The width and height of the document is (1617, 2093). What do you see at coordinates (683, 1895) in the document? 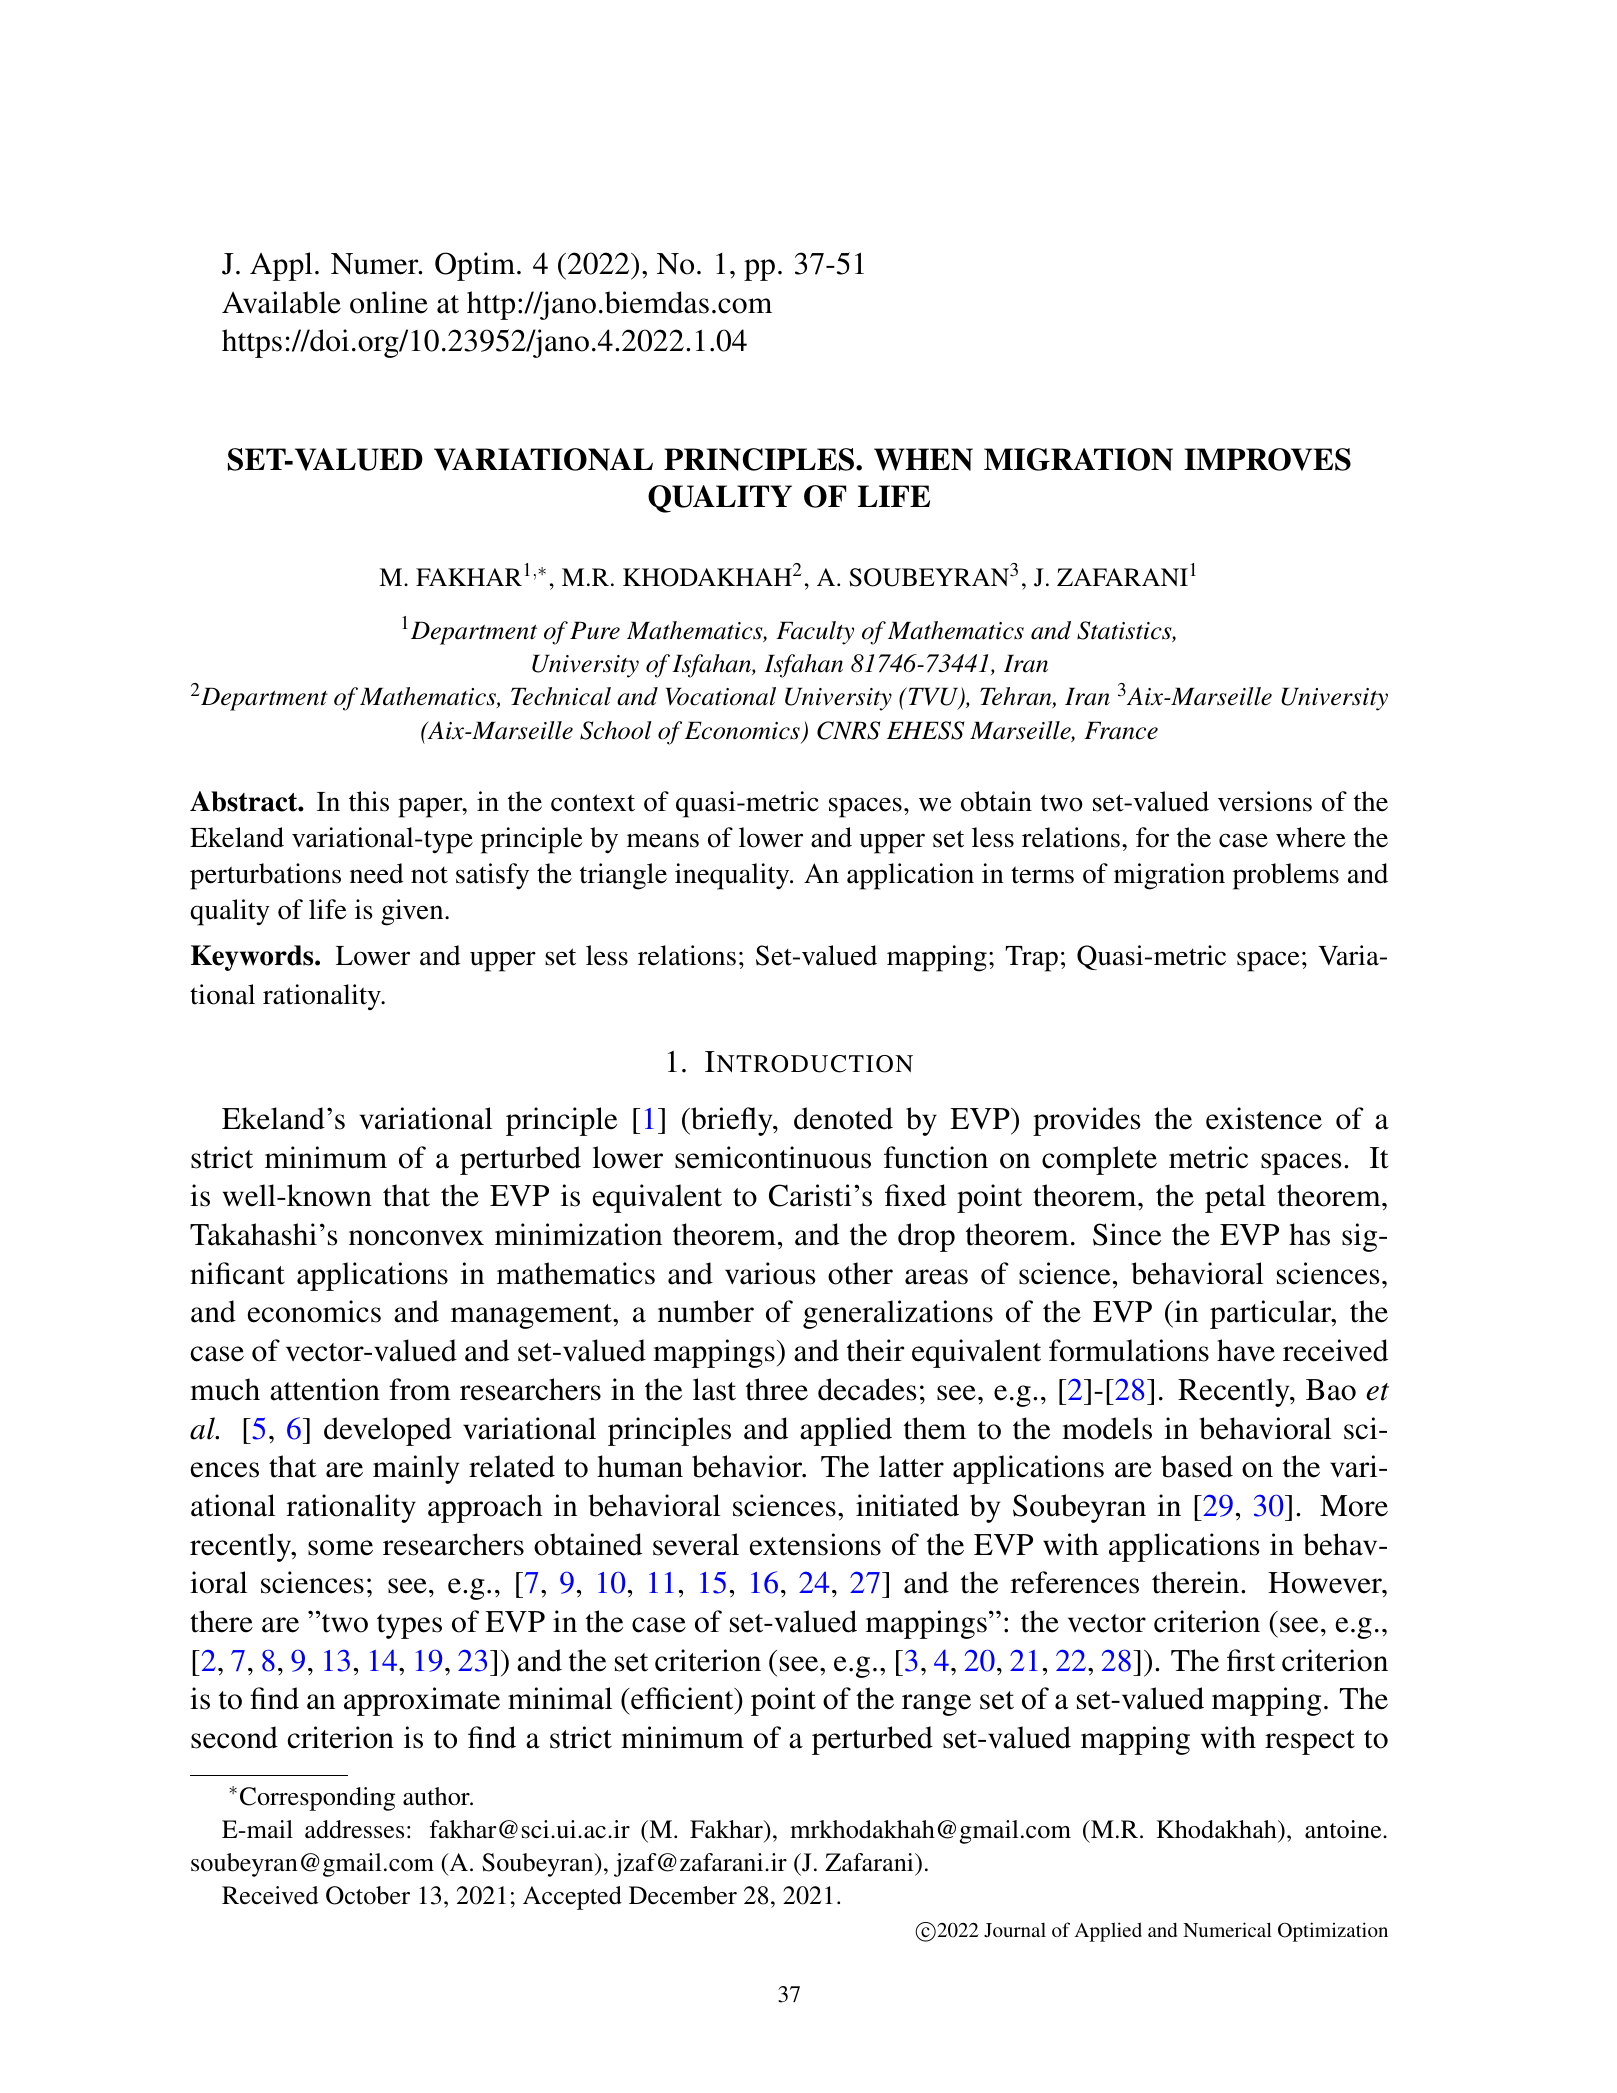
I see `December` at bounding box center [683, 1895].
